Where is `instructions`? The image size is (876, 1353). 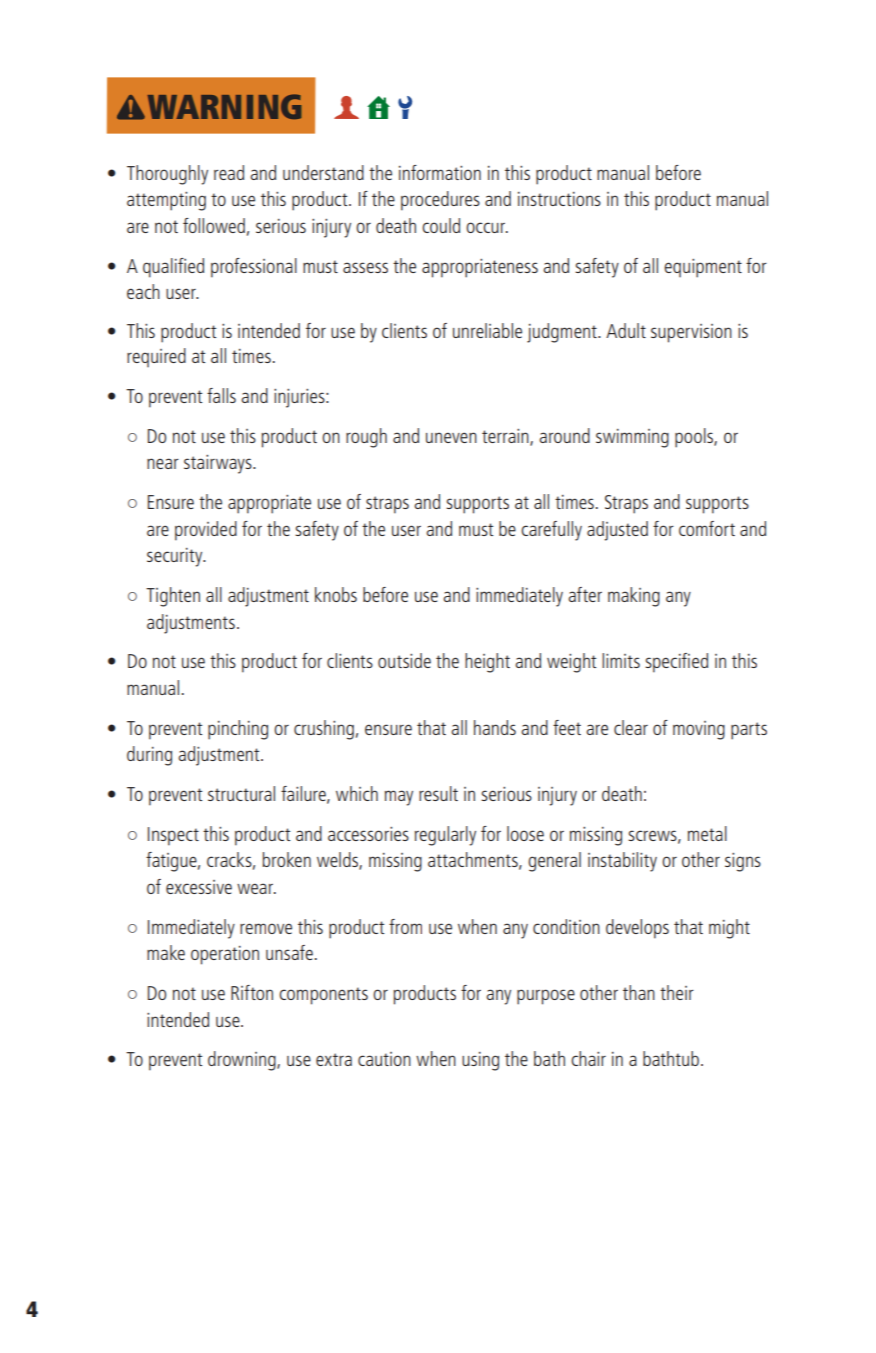
instructions is located at coordinates (559, 199).
